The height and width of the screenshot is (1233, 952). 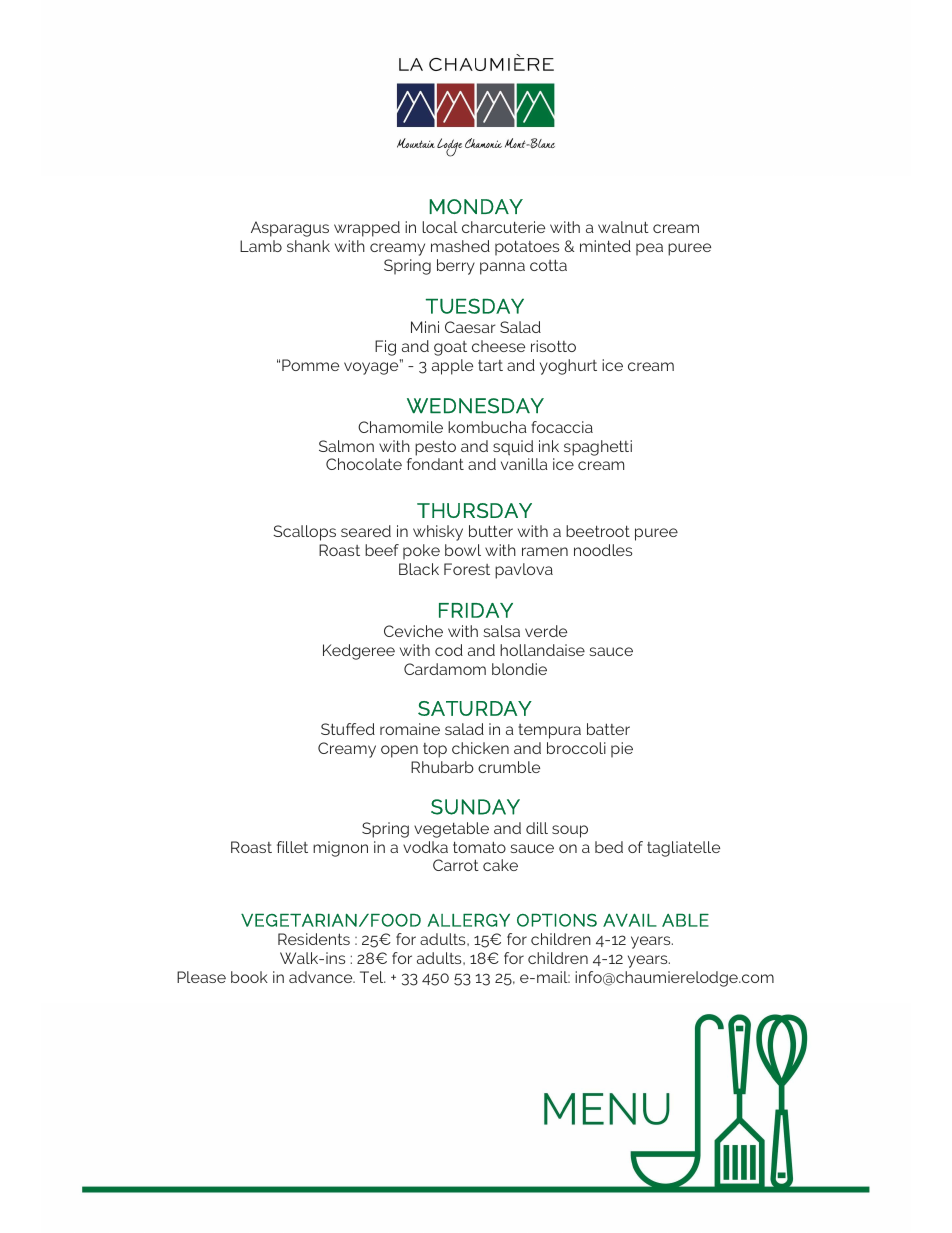 I want to click on Lamb, so click(x=261, y=246).
